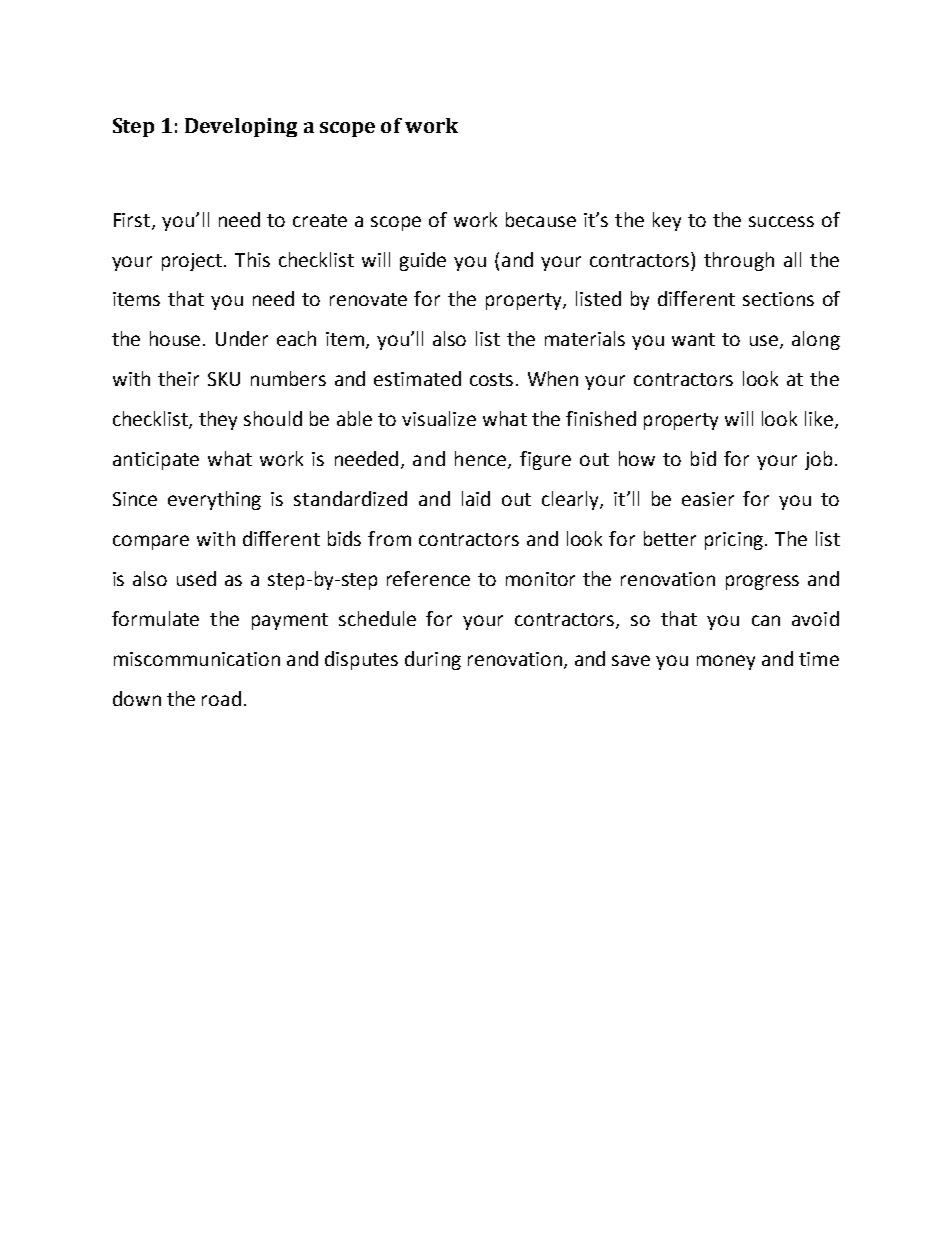  Describe the element at coordinates (221, 698) in the image. I see `road` at that location.
